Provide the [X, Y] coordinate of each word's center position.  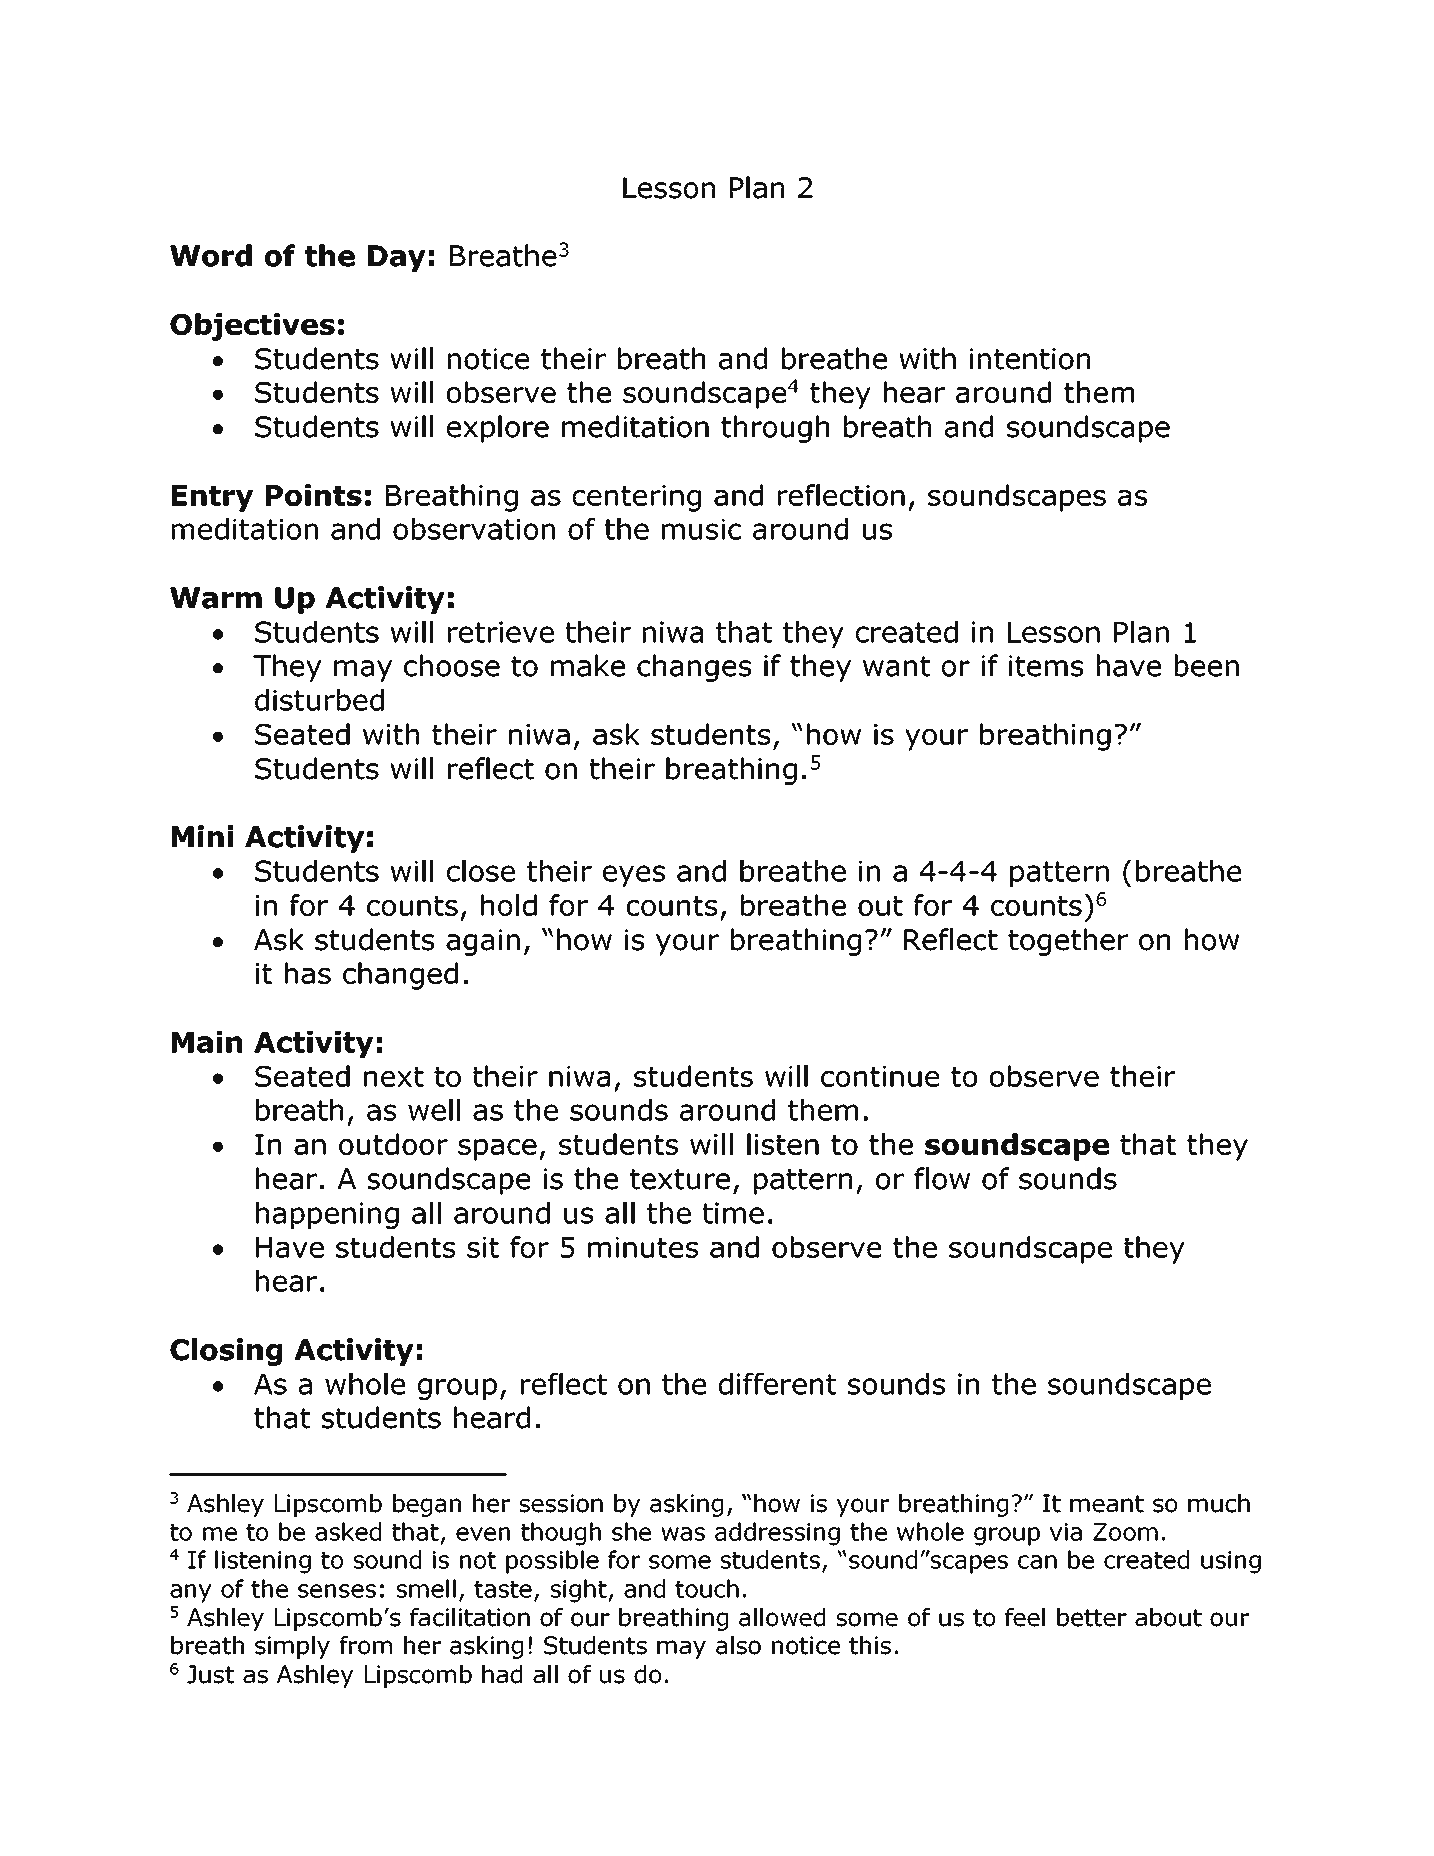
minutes [643, 1247]
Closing [226, 1352]
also [738, 1645]
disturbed [319, 700]
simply [292, 1647]
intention [1030, 359]
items [1046, 666]
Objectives [252, 327]
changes [694, 668]
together [1068, 942]
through [775, 429]
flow [942, 1178]
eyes [634, 876]
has [308, 973]
